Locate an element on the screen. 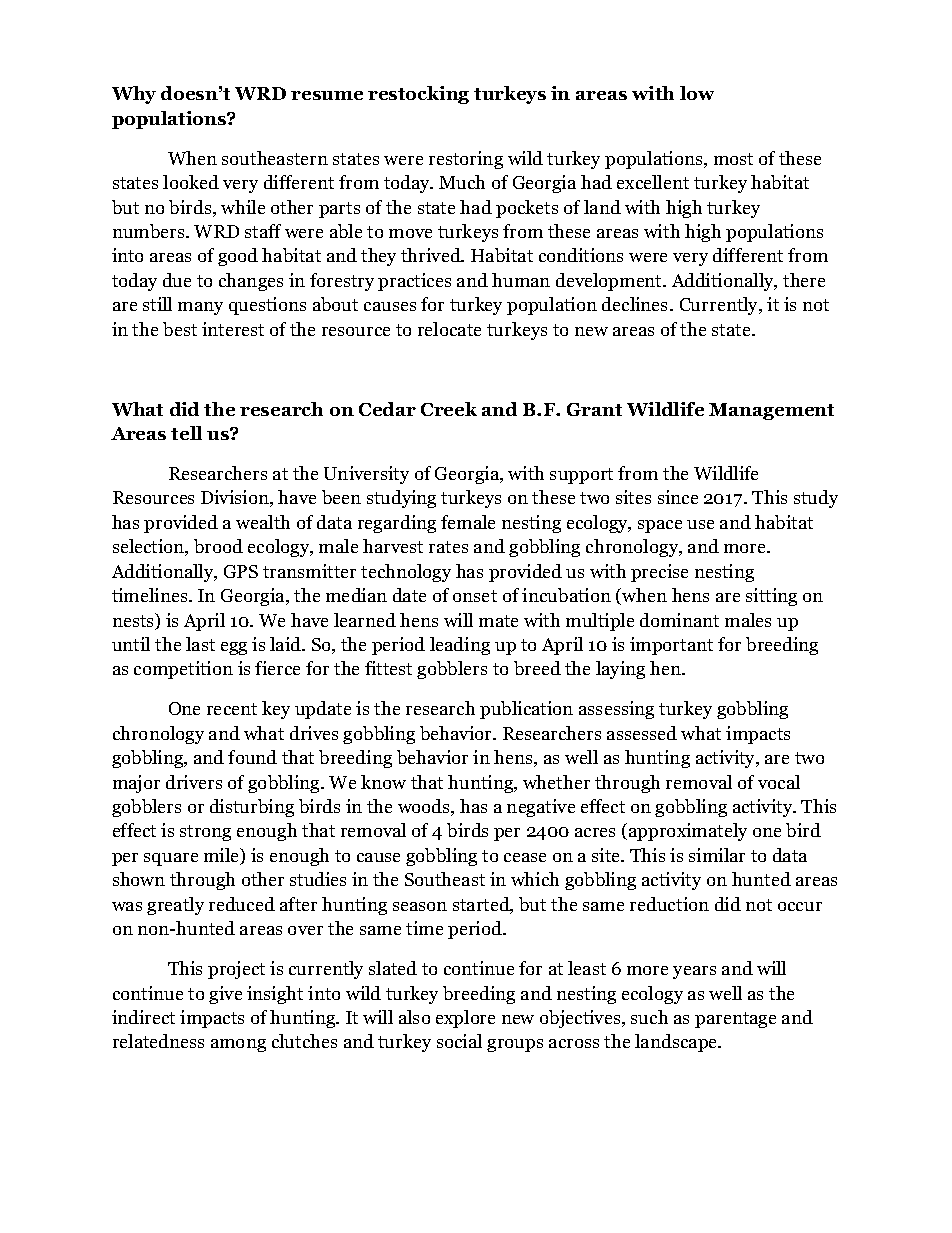 This screenshot has height=1233, width=952. Why is located at coordinates (134, 95).
